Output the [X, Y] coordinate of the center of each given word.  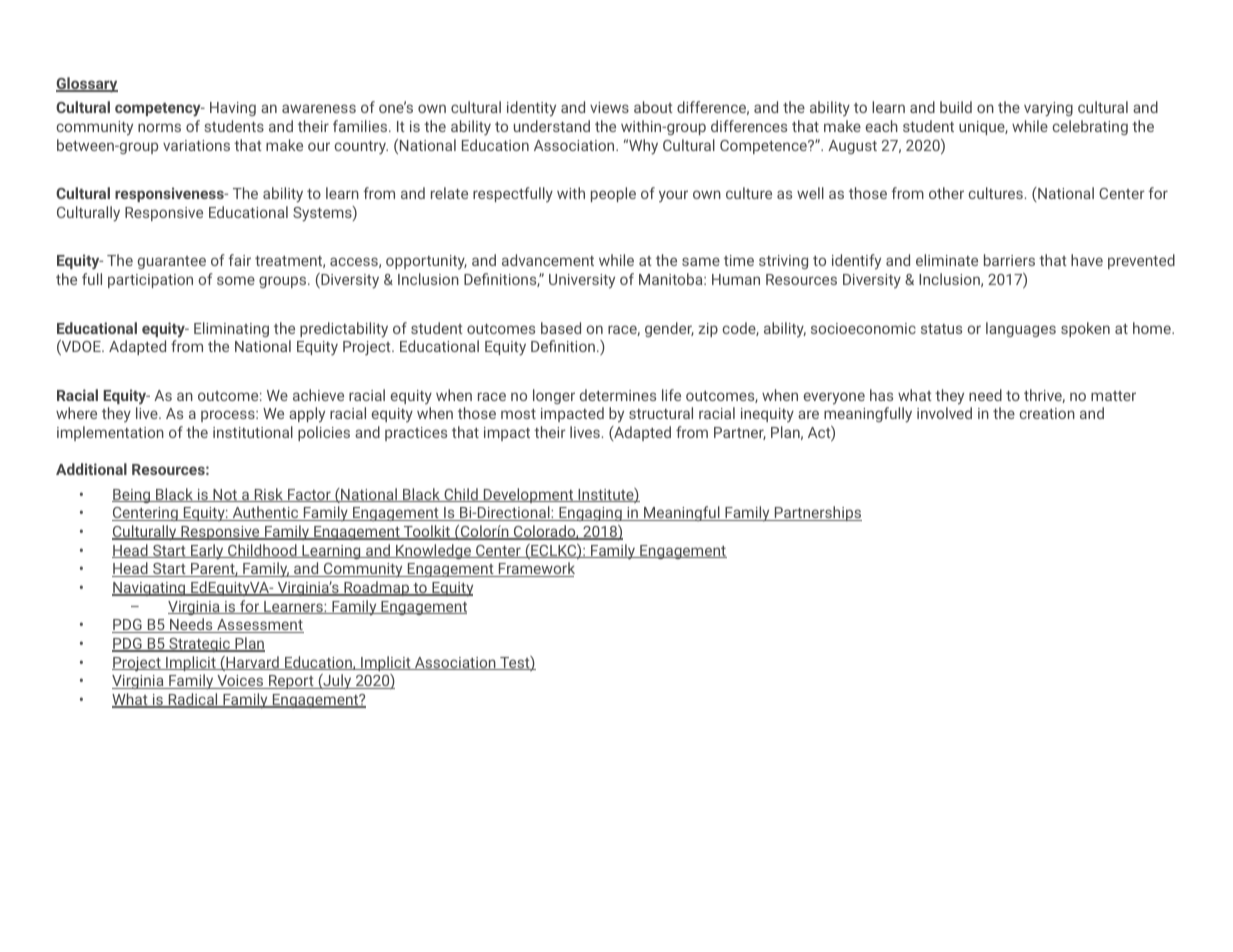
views [609, 107]
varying [1048, 109]
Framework [536, 569]
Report [291, 682]
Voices [240, 682]
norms [159, 127]
